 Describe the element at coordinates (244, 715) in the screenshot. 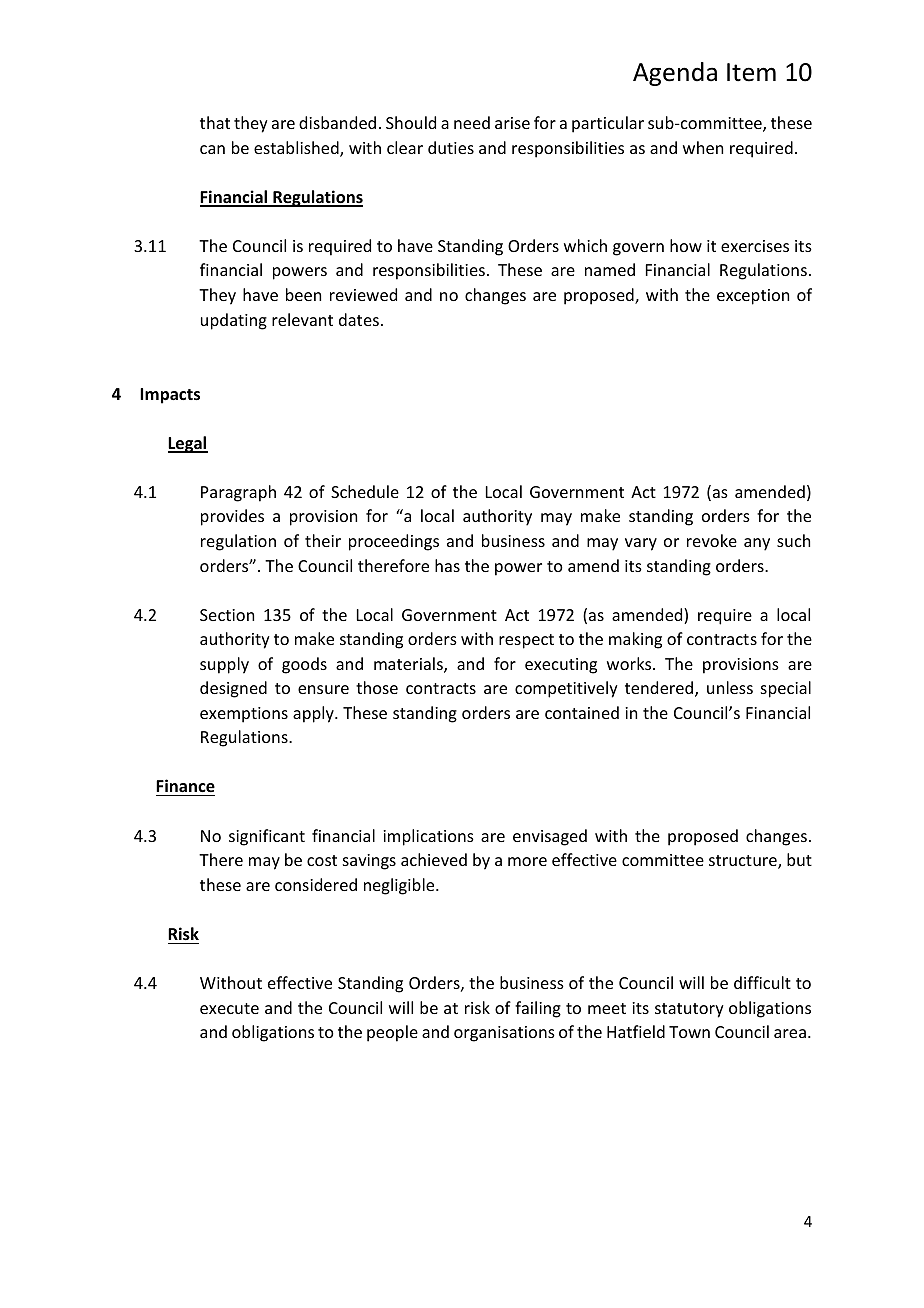

I see `exemptions` at that location.
